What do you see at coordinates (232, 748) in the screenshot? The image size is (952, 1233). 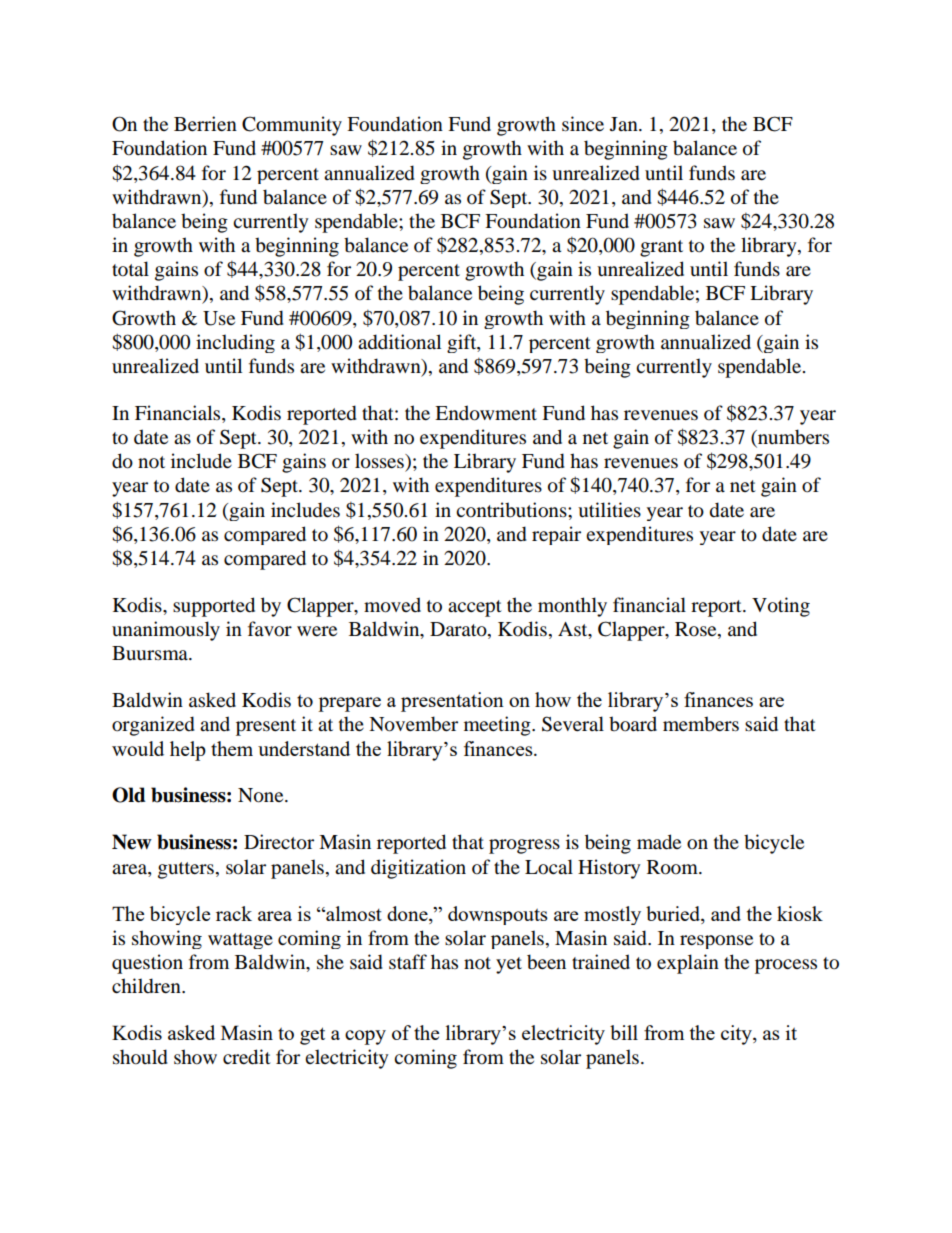 I see `them` at bounding box center [232, 748].
